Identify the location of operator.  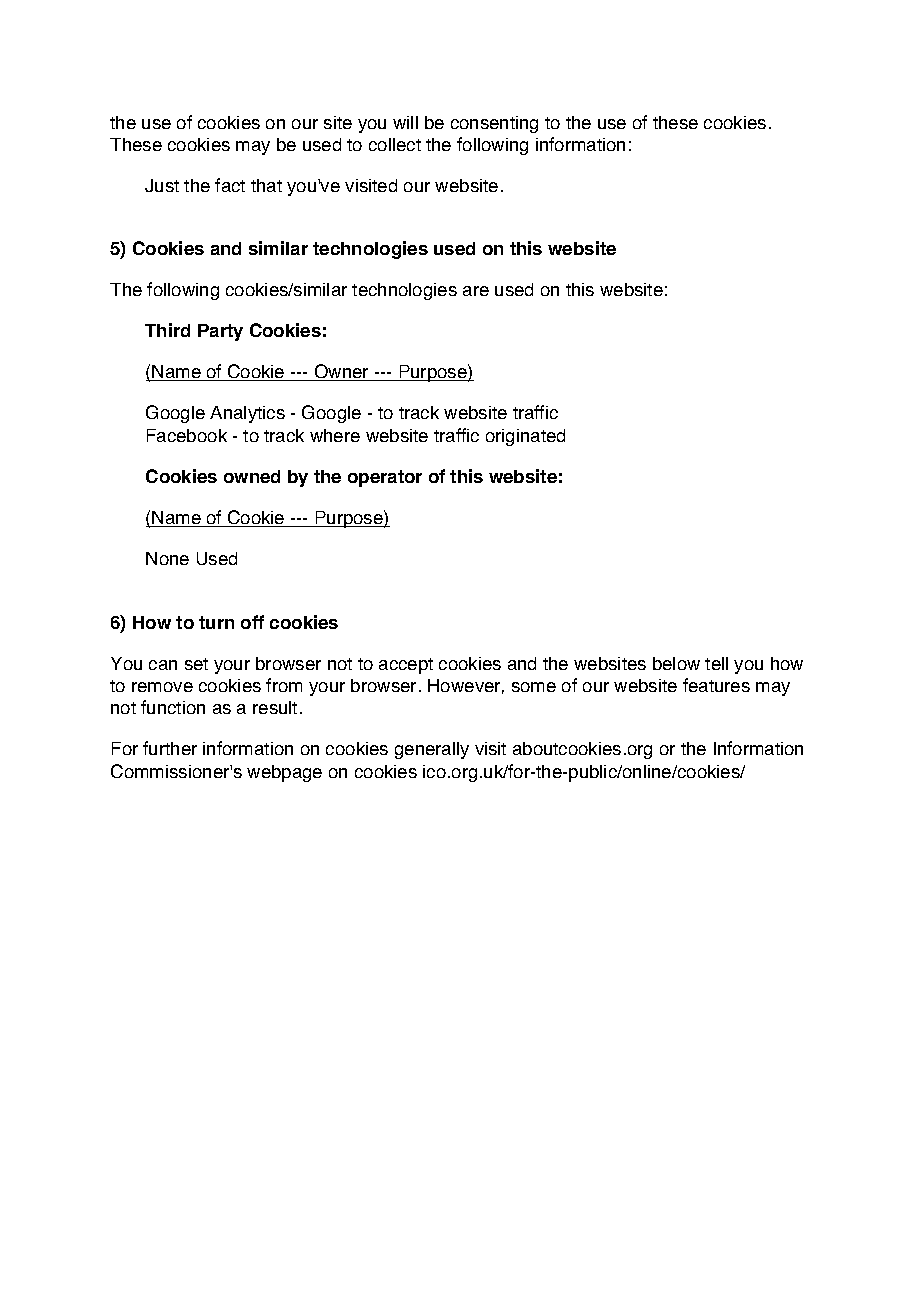
(385, 478).
